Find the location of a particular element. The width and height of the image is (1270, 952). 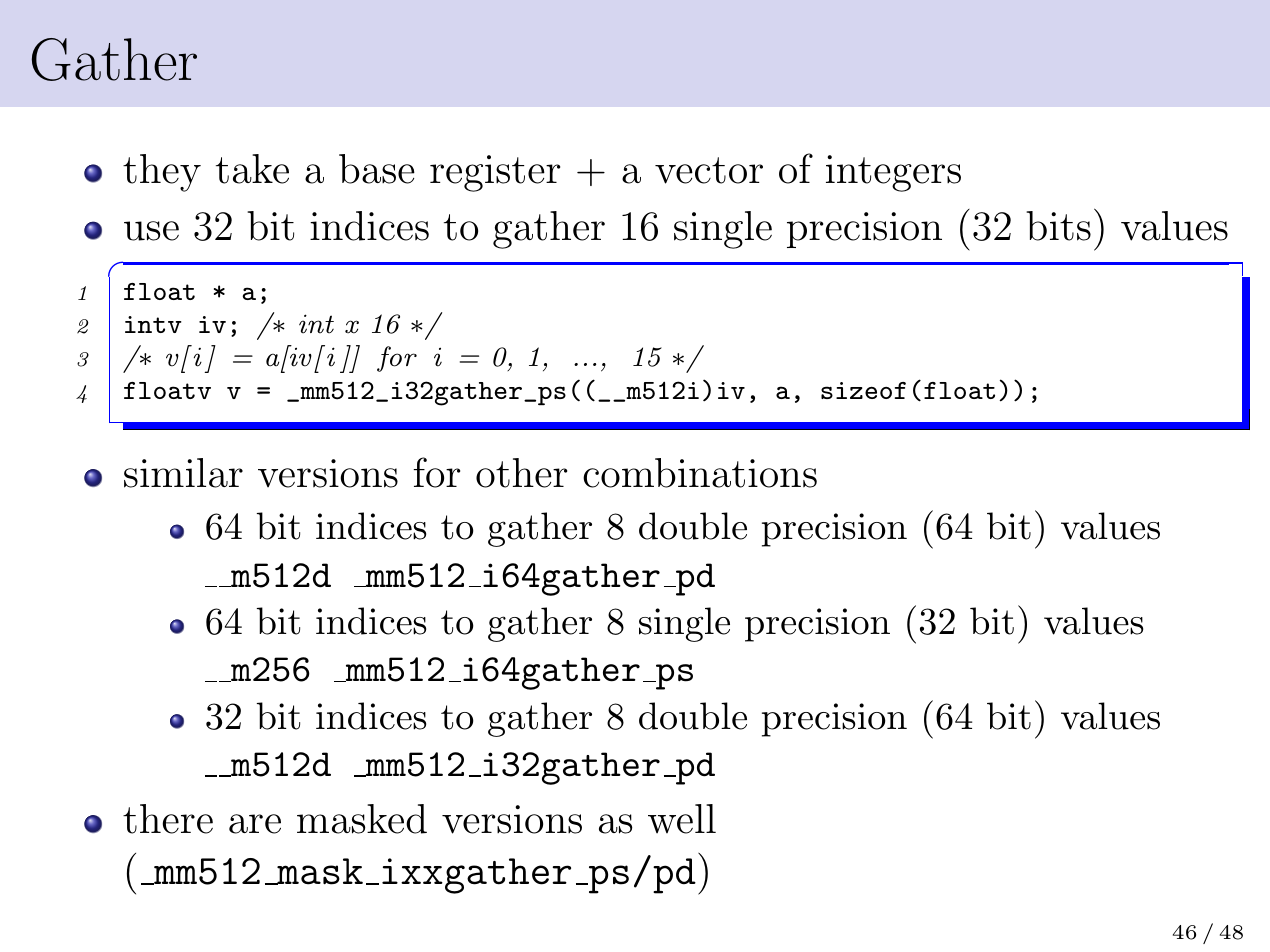

use is located at coordinates (151, 231).
